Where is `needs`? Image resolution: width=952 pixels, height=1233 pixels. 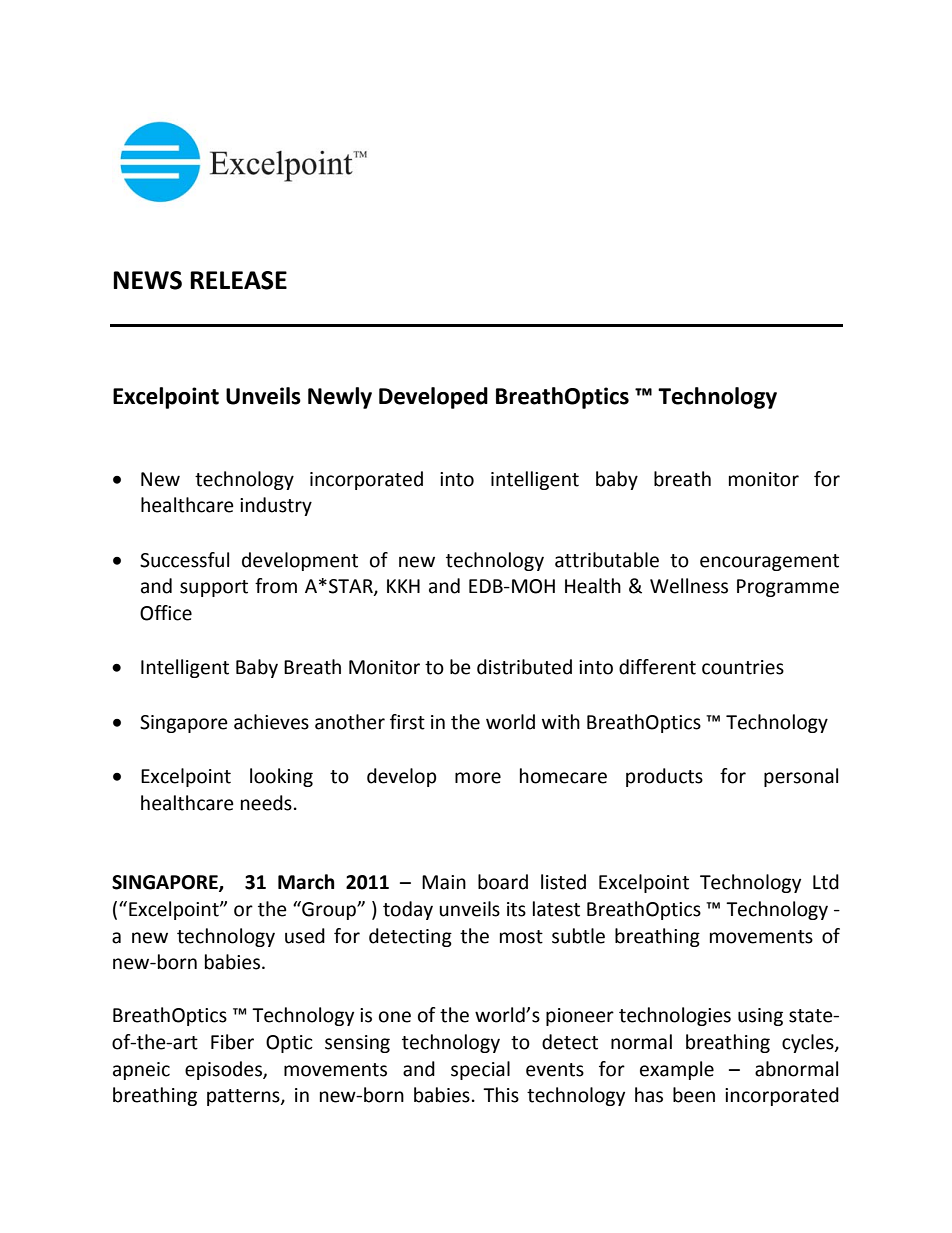
needs is located at coordinates (266, 803).
